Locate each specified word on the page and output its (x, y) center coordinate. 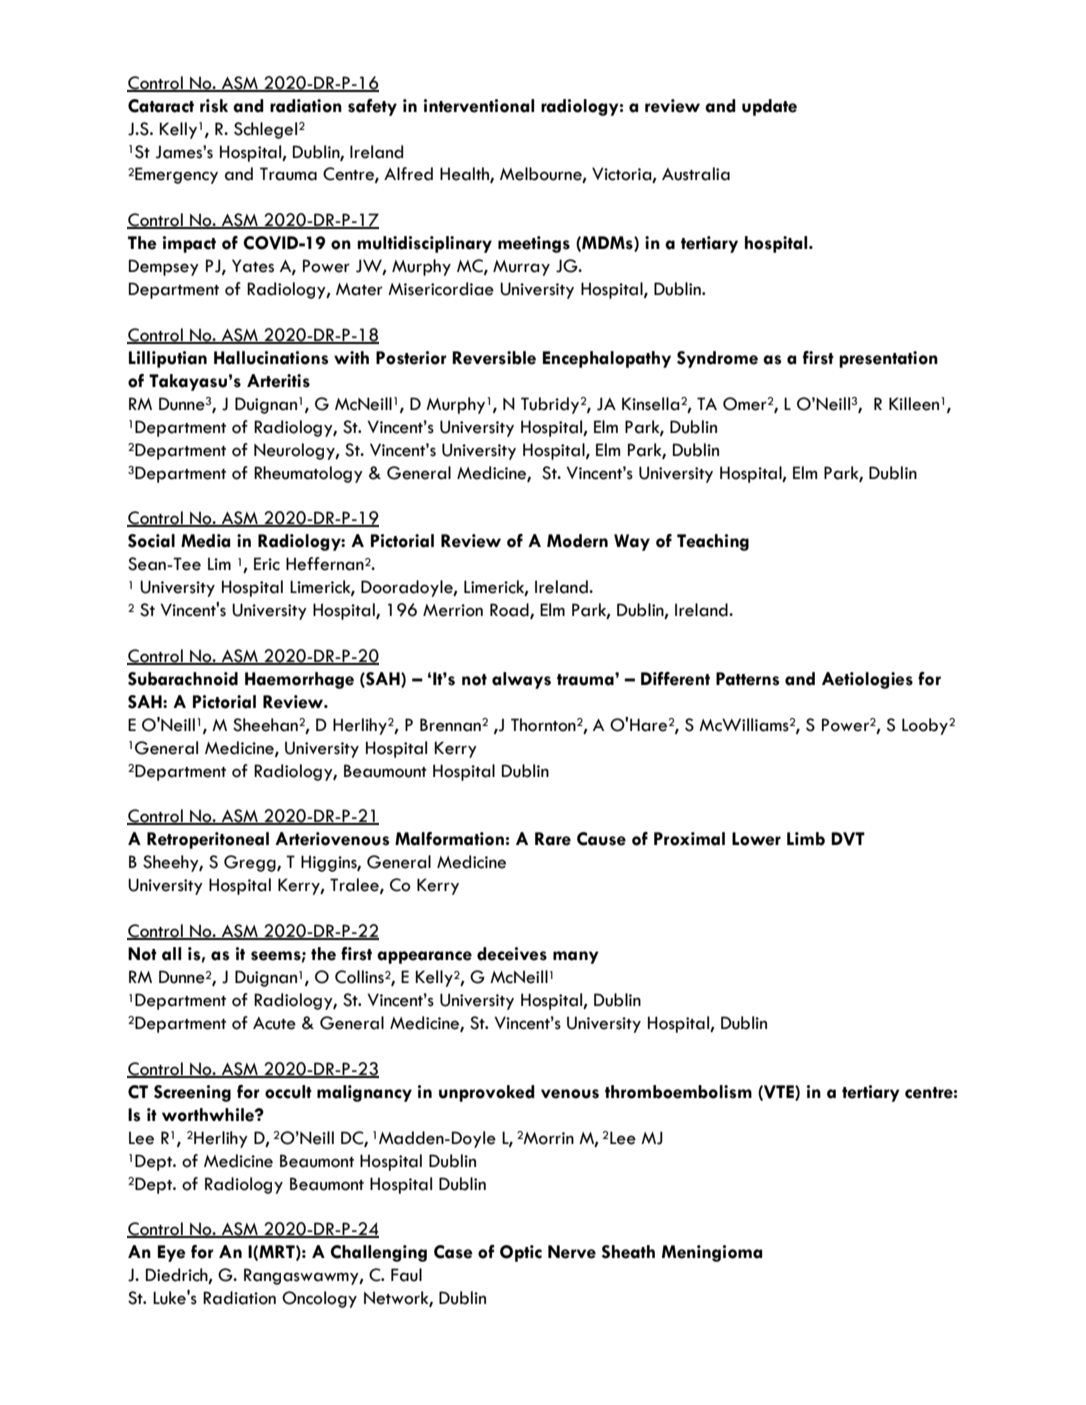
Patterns (748, 679)
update (769, 107)
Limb (806, 839)
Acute (274, 1023)
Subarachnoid (183, 679)
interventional (479, 106)
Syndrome (717, 359)
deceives (512, 954)
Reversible (494, 358)
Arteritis (278, 381)
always (521, 680)
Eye (172, 1253)
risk (214, 106)
